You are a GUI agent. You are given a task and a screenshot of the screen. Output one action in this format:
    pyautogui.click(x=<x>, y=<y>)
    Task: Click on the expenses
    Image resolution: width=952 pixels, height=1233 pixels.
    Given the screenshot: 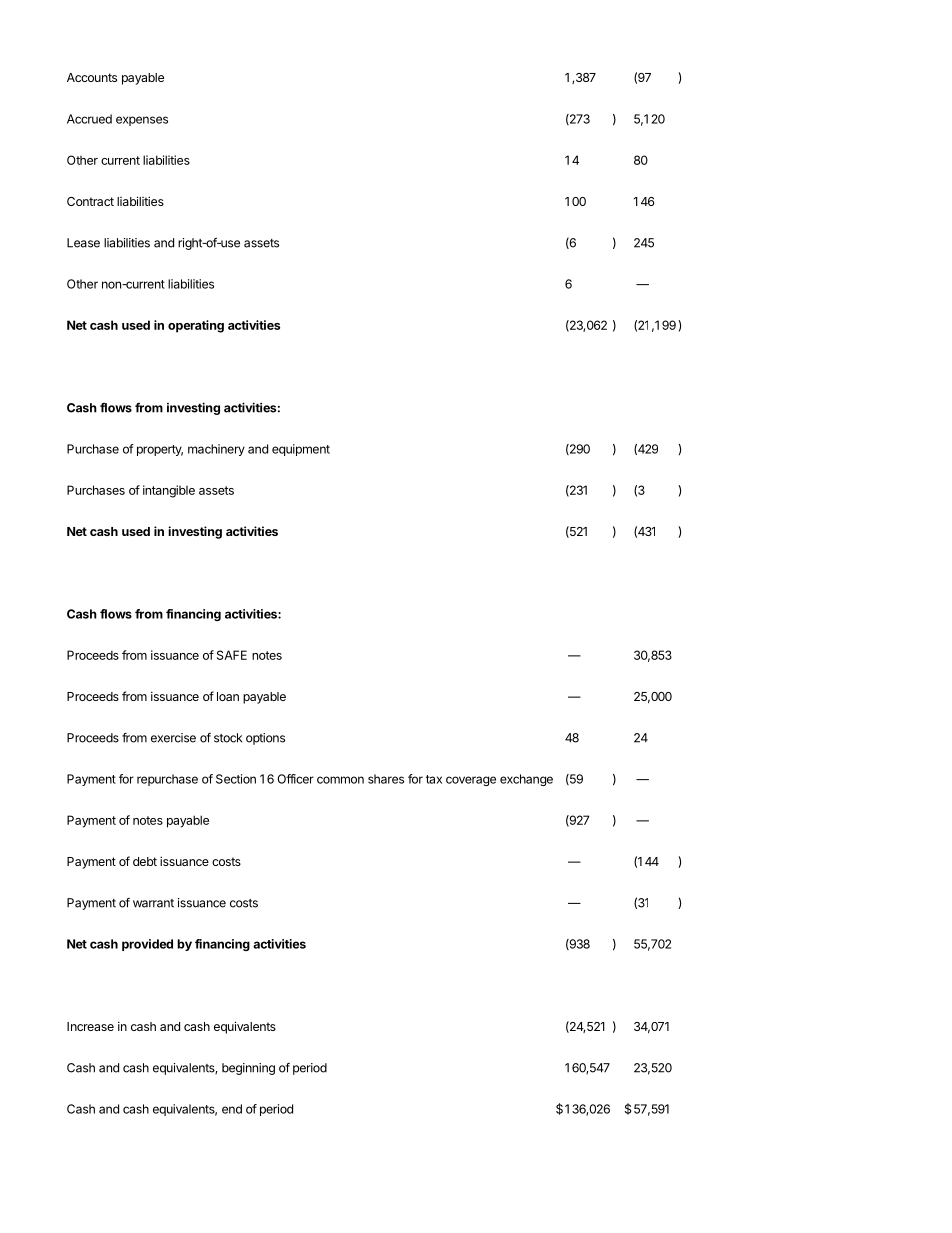 What is the action you would take?
    pyautogui.click(x=142, y=121)
